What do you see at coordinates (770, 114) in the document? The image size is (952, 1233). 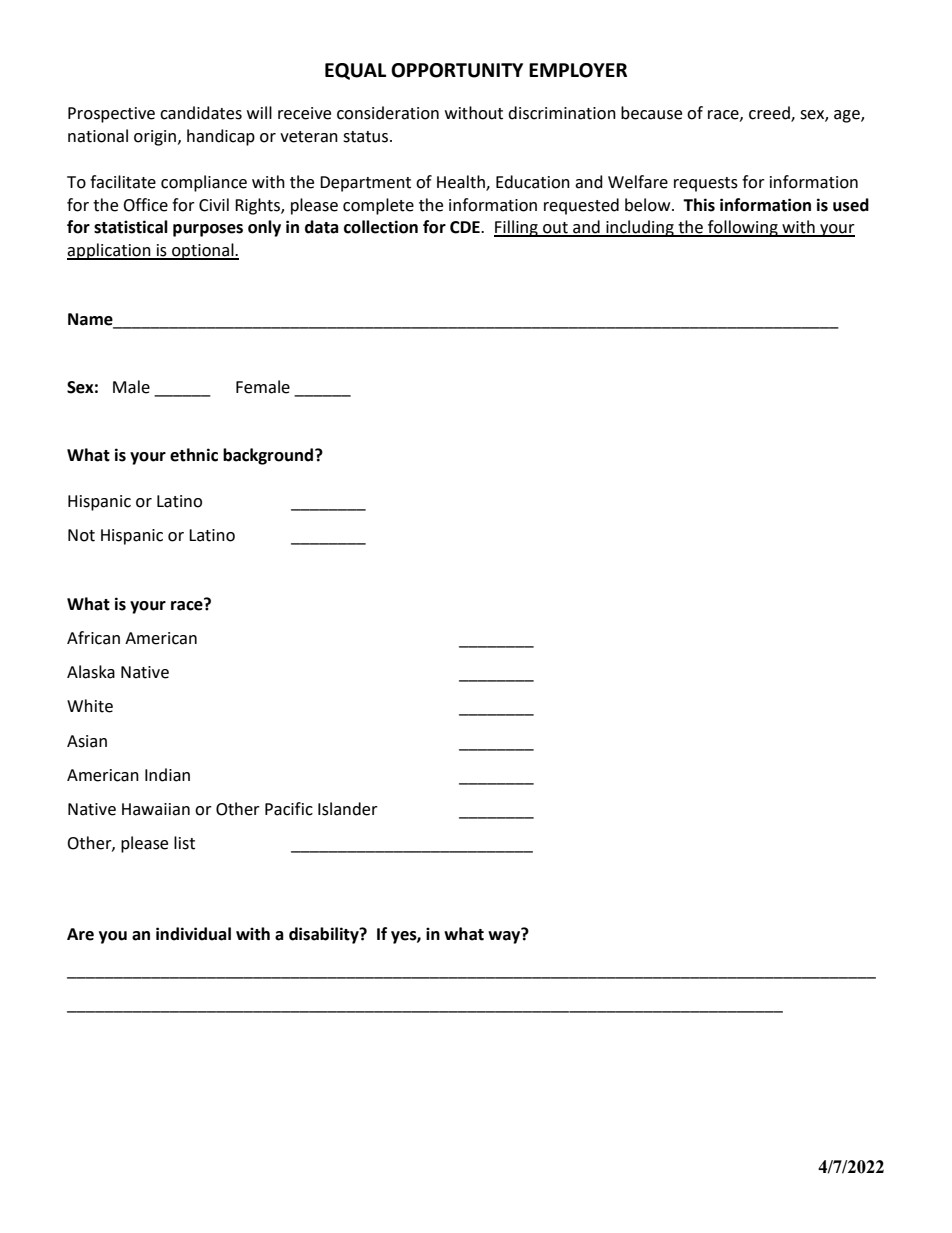 I see `creed` at bounding box center [770, 114].
